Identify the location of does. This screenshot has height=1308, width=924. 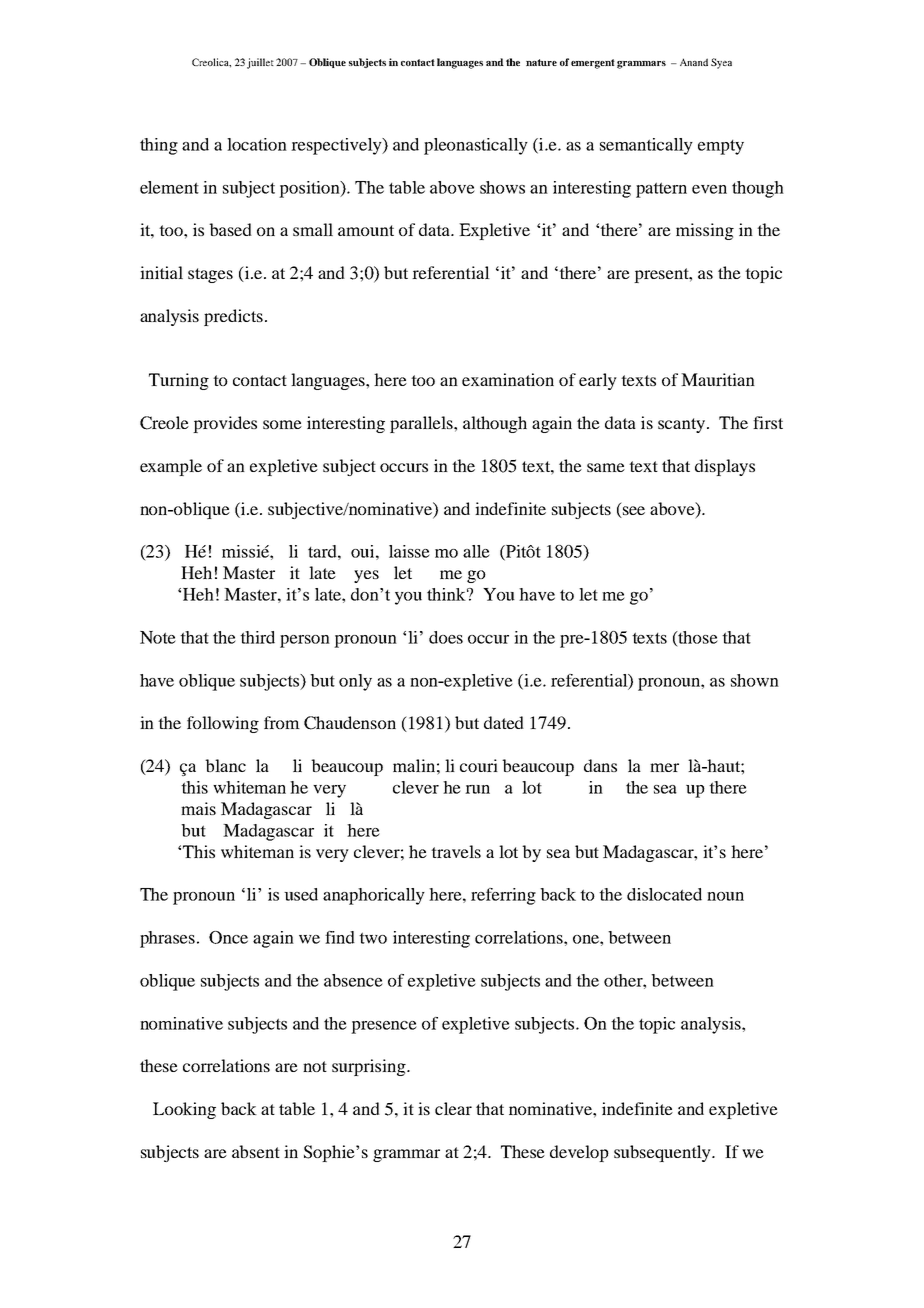
(446, 637).
